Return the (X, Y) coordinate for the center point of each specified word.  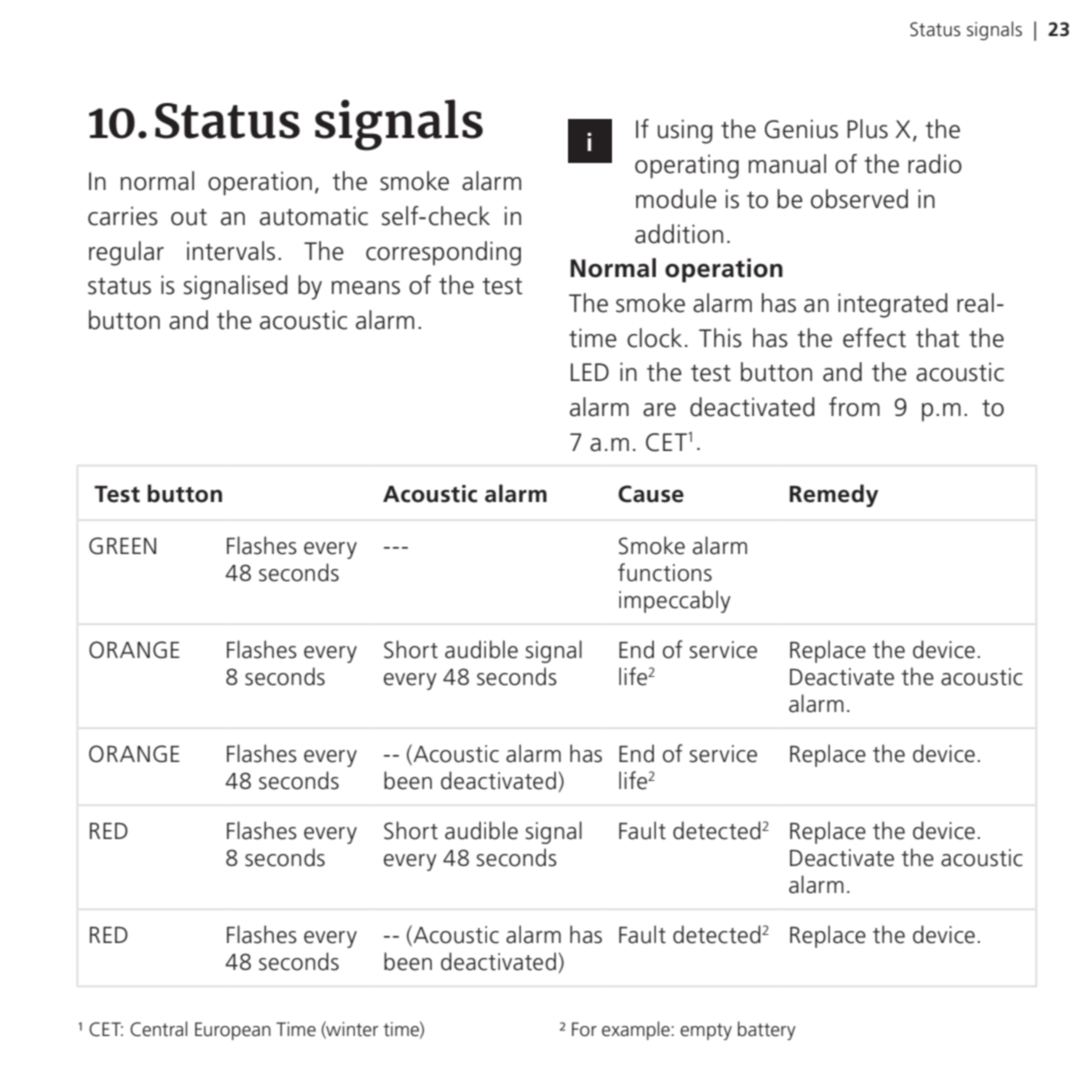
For (584, 1029)
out (189, 217)
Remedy (834, 495)
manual (787, 164)
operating (687, 166)
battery (767, 1030)
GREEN (122, 546)
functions (665, 572)
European (233, 1031)
